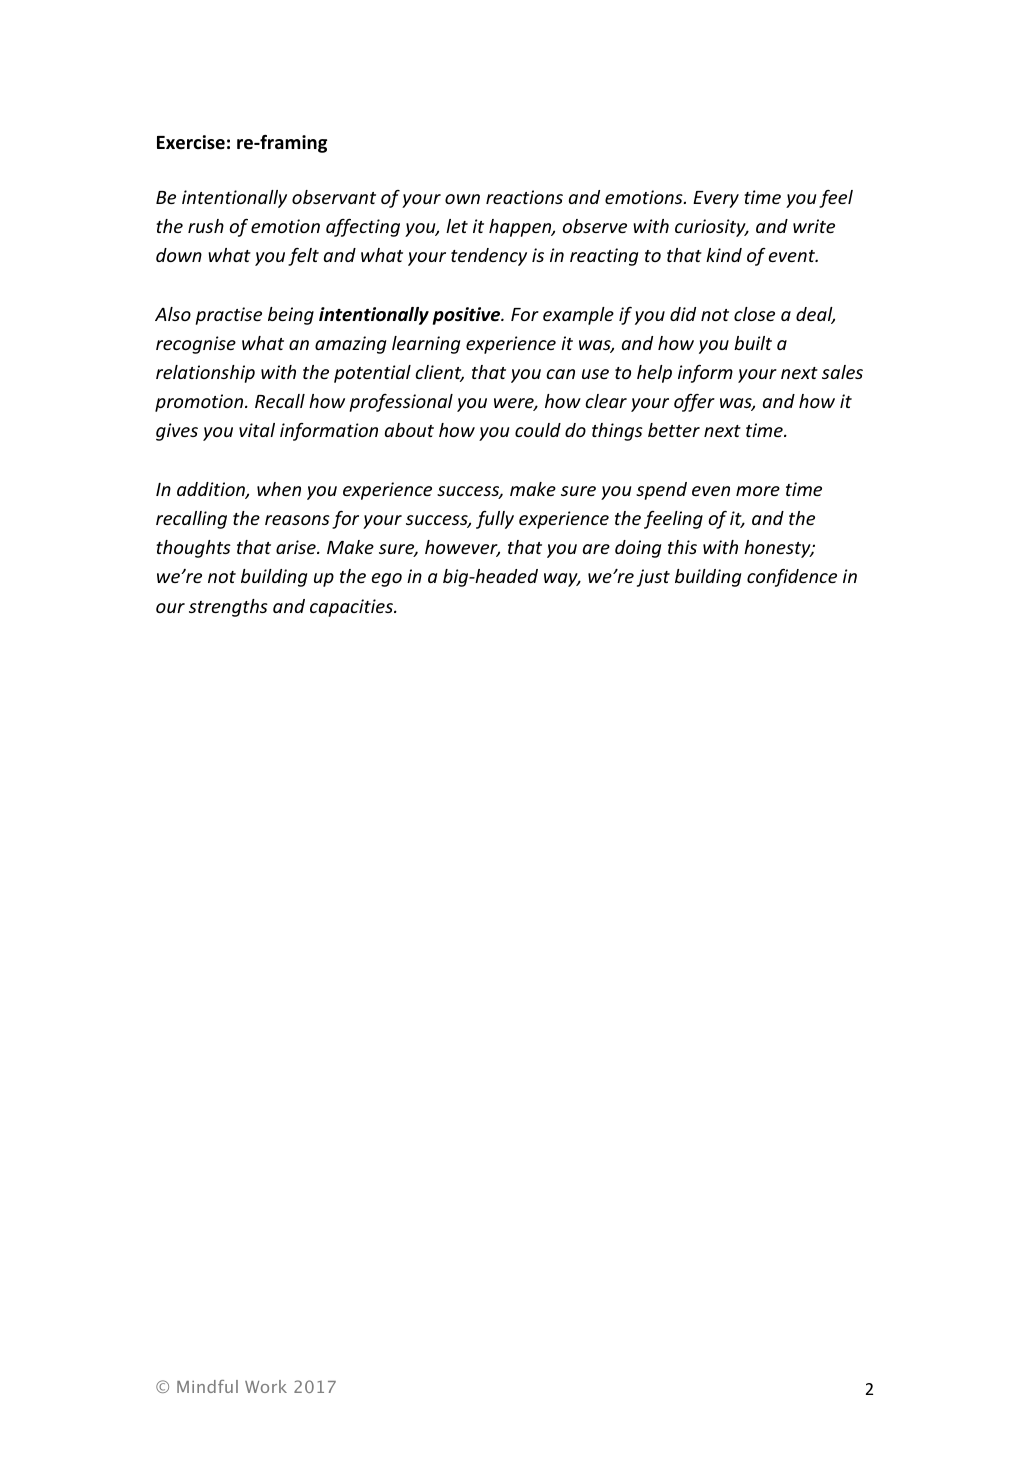 This page has height=1459, width=1031. What do you see at coordinates (524, 197) in the page?
I see `reactions` at bounding box center [524, 197].
